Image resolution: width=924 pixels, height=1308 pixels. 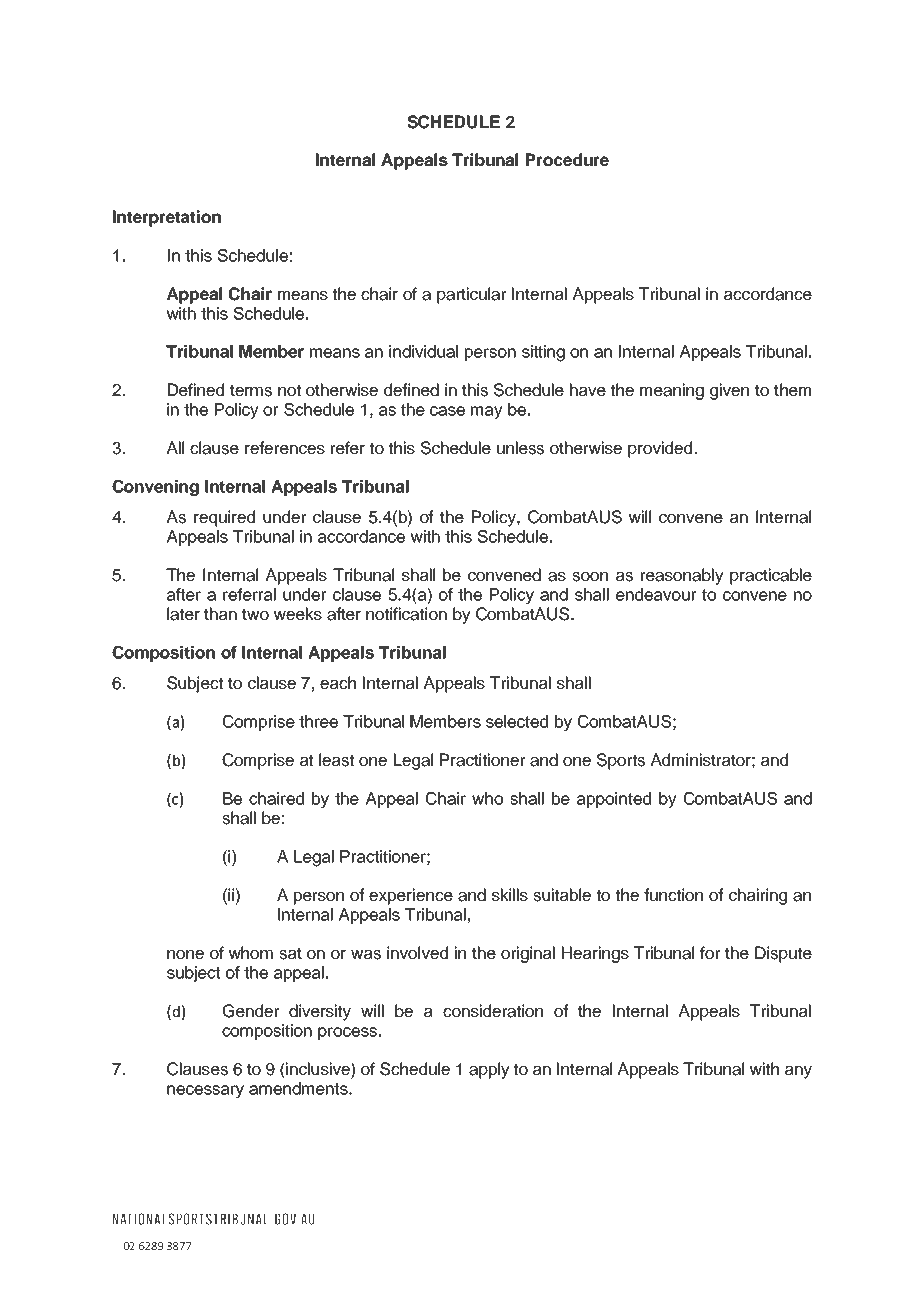 I want to click on Procedure, so click(x=567, y=159).
